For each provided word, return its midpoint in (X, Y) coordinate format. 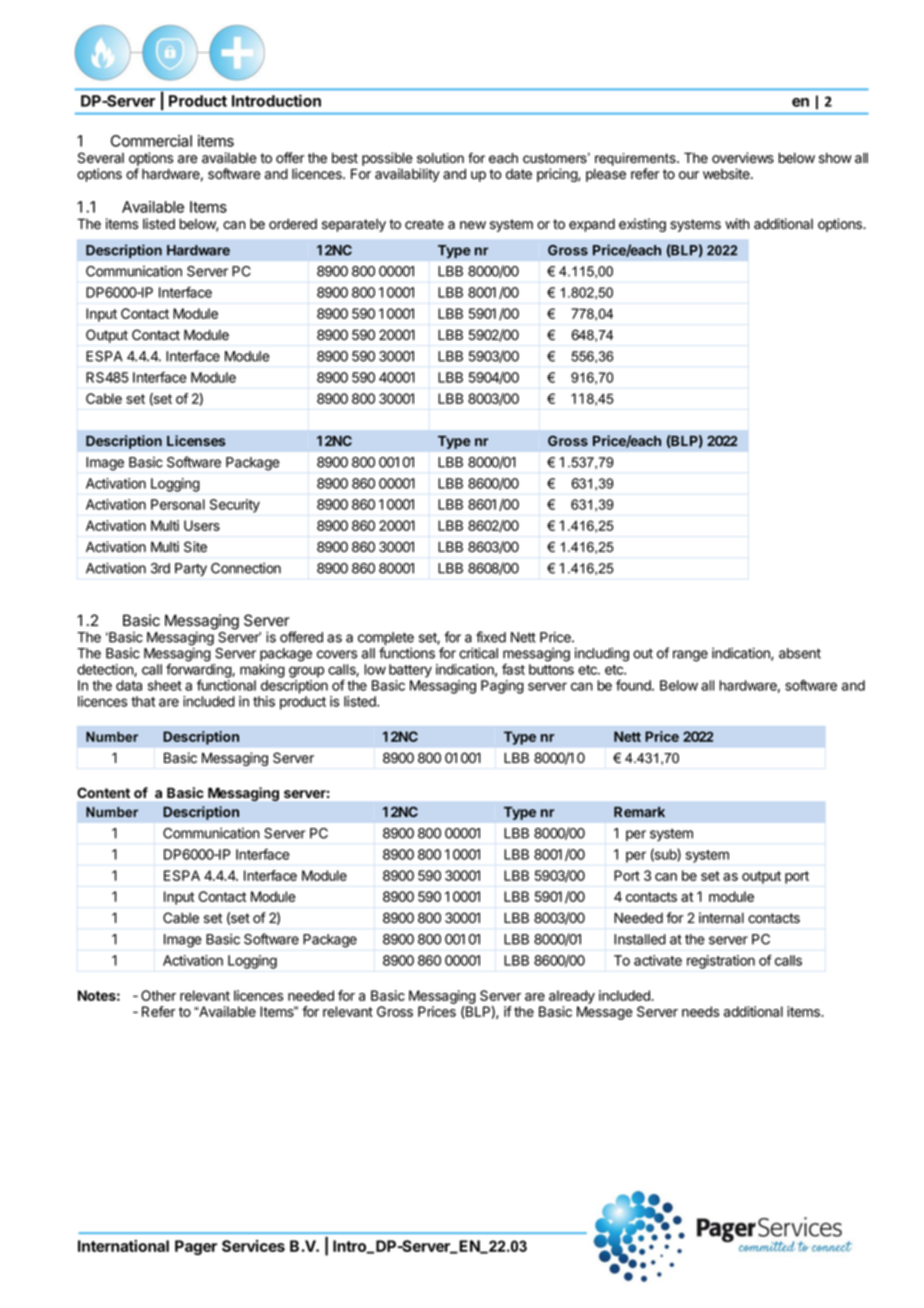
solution (440, 158)
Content (103, 792)
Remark (639, 812)
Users (202, 525)
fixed (491, 637)
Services (253, 1246)
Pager (196, 1247)
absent (800, 653)
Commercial (151, 141)
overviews (743, 158)
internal (721, 918)
